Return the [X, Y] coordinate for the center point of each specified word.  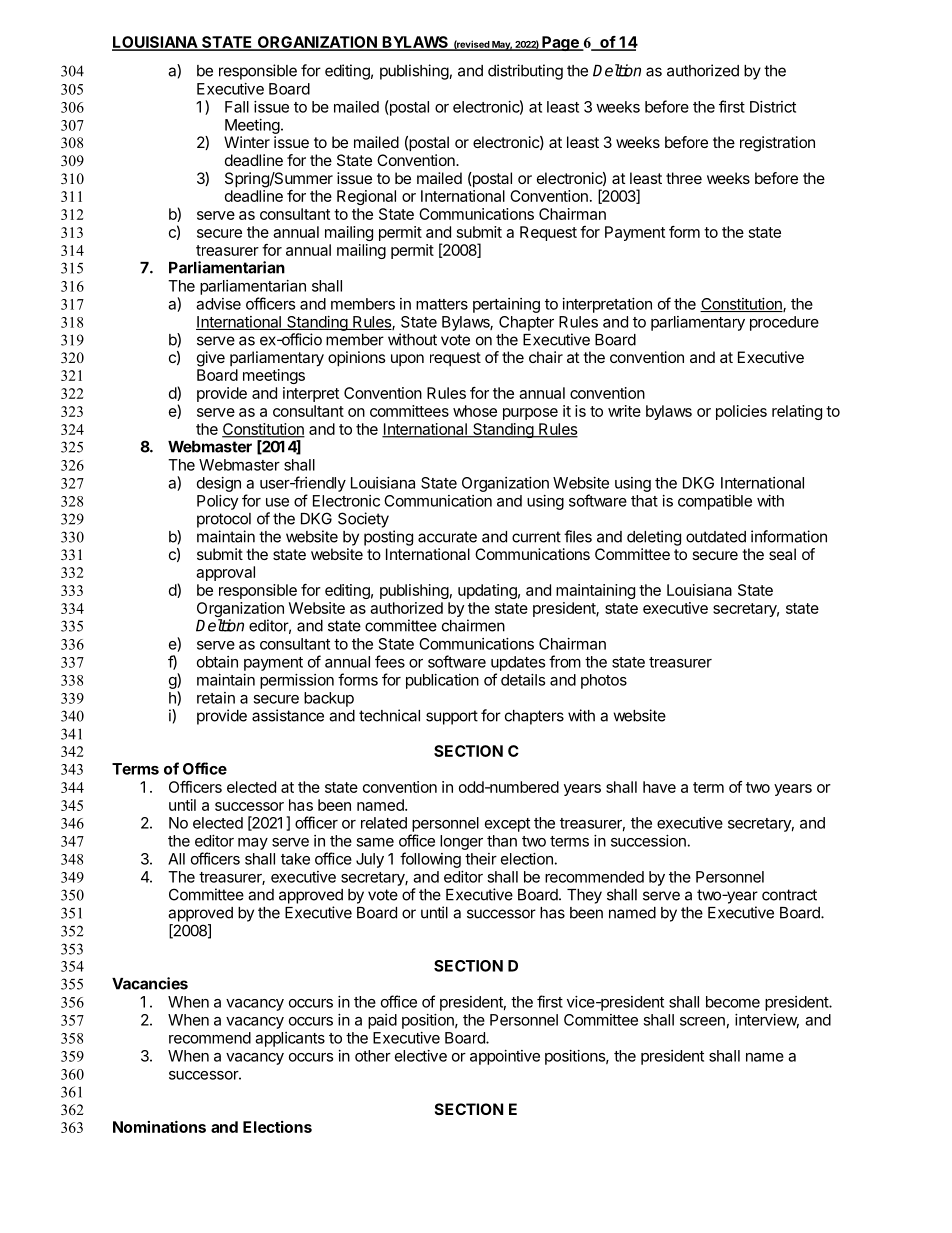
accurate [447, 537]
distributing [525, 72]
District [773, 107]
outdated [716, 537]
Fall [237, 107]
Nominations [159, 1126]
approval [225, 573]
